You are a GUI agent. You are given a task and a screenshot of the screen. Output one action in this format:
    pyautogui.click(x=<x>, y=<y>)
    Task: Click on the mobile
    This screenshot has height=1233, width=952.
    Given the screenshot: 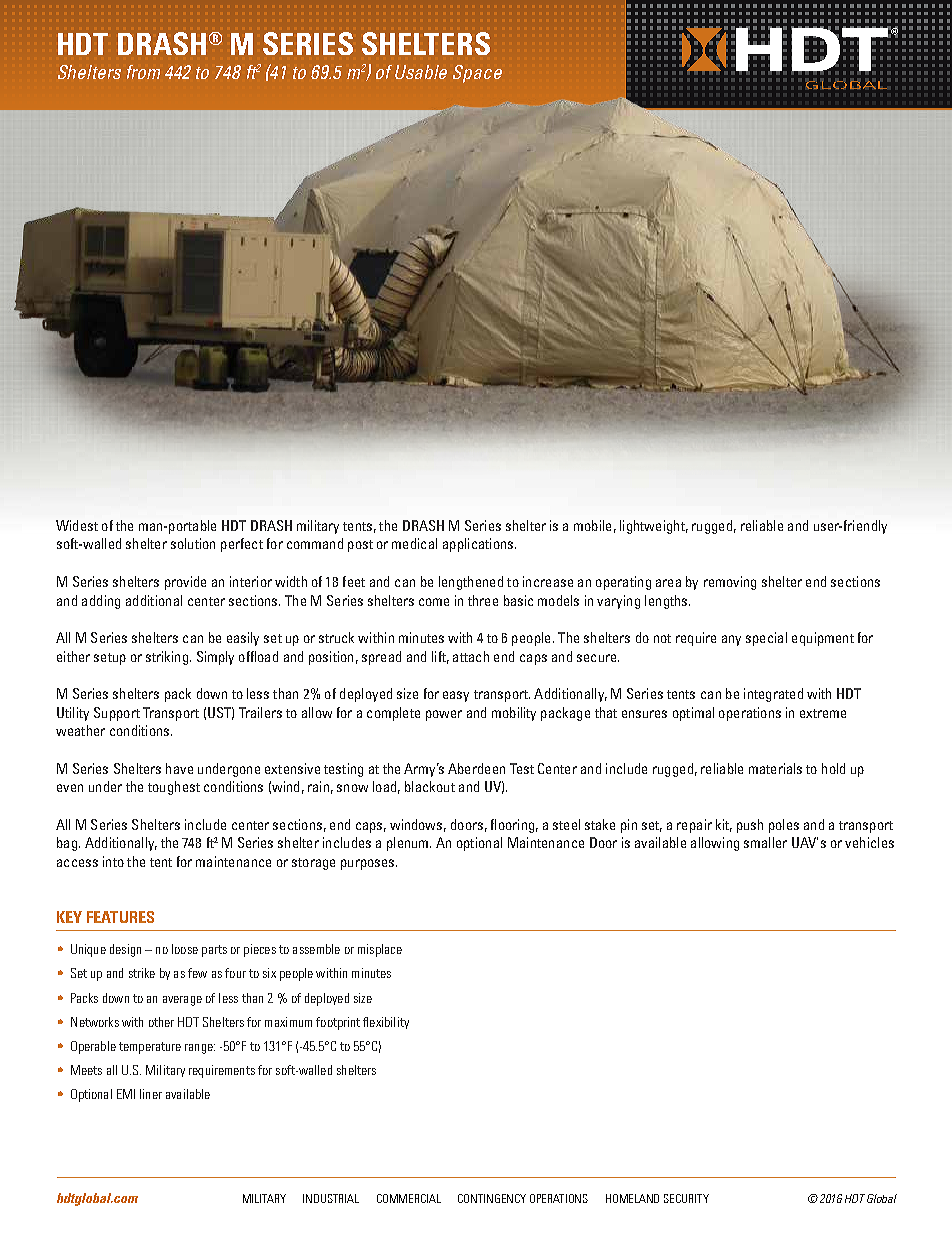 What is the action you would take?
    pyautogui.click(x=592, y=525)
